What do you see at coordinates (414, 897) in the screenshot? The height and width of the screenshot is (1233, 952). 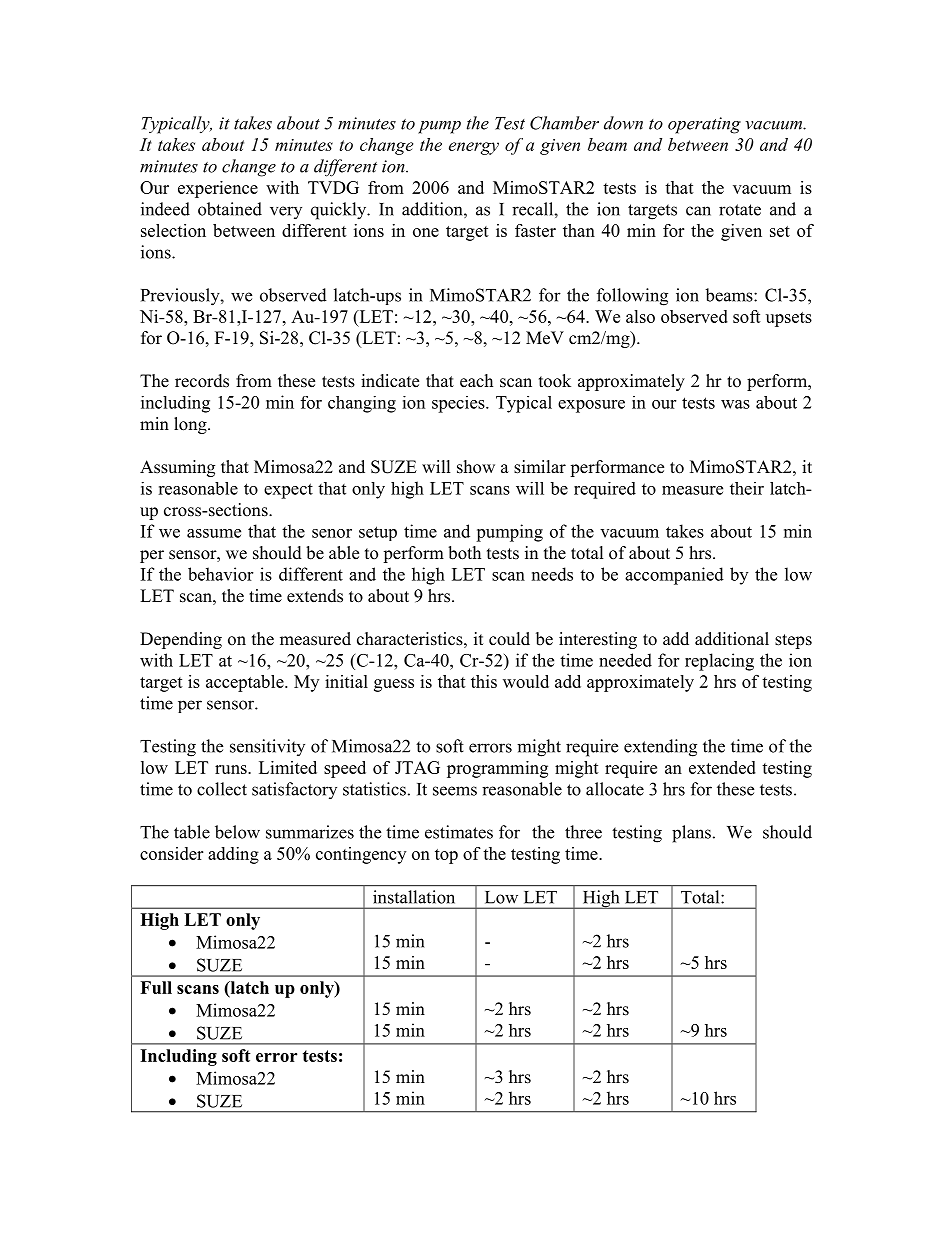 I see `installation` at bounding box center [414, 897].
